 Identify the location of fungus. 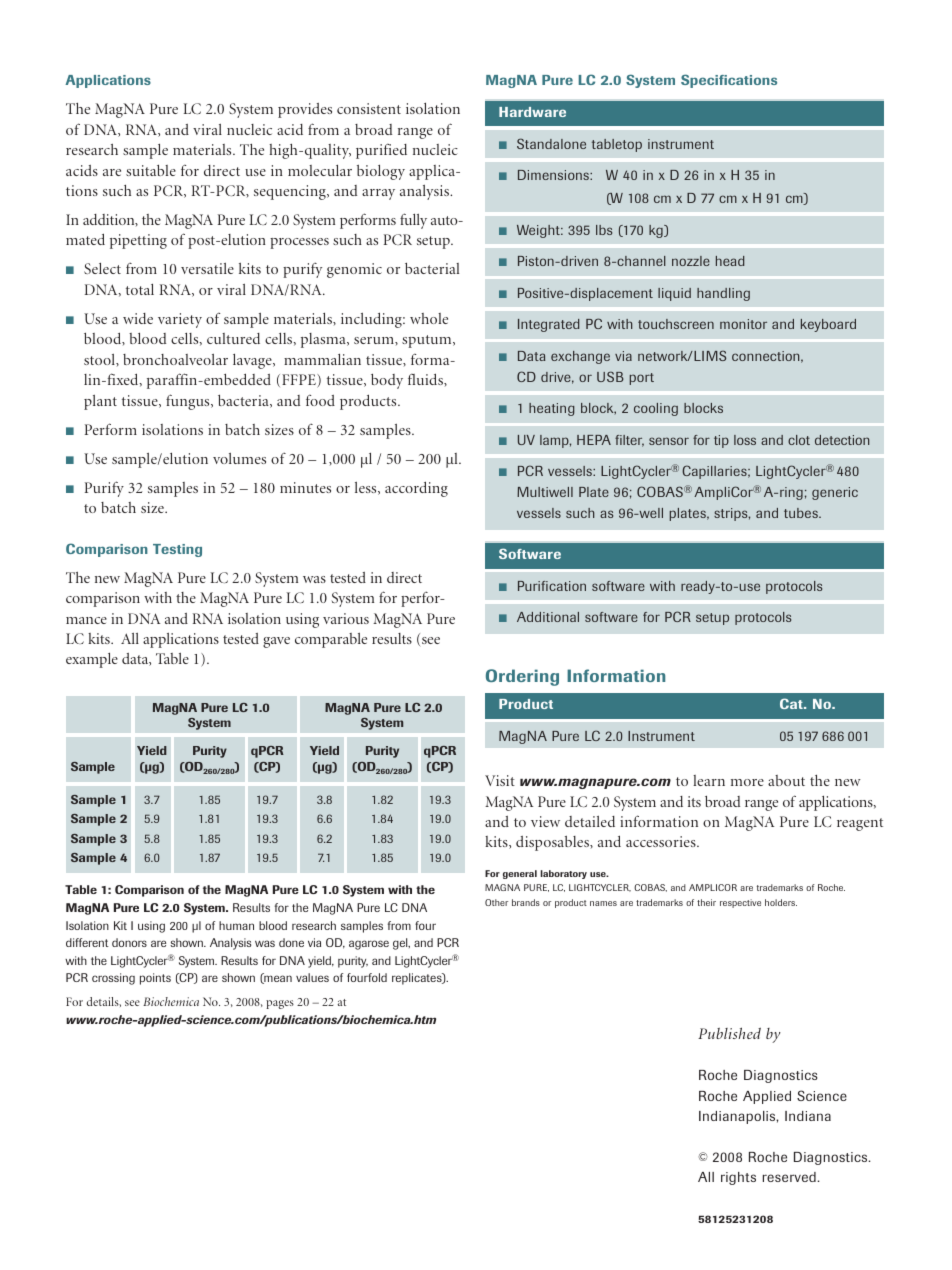
(189, 402).
